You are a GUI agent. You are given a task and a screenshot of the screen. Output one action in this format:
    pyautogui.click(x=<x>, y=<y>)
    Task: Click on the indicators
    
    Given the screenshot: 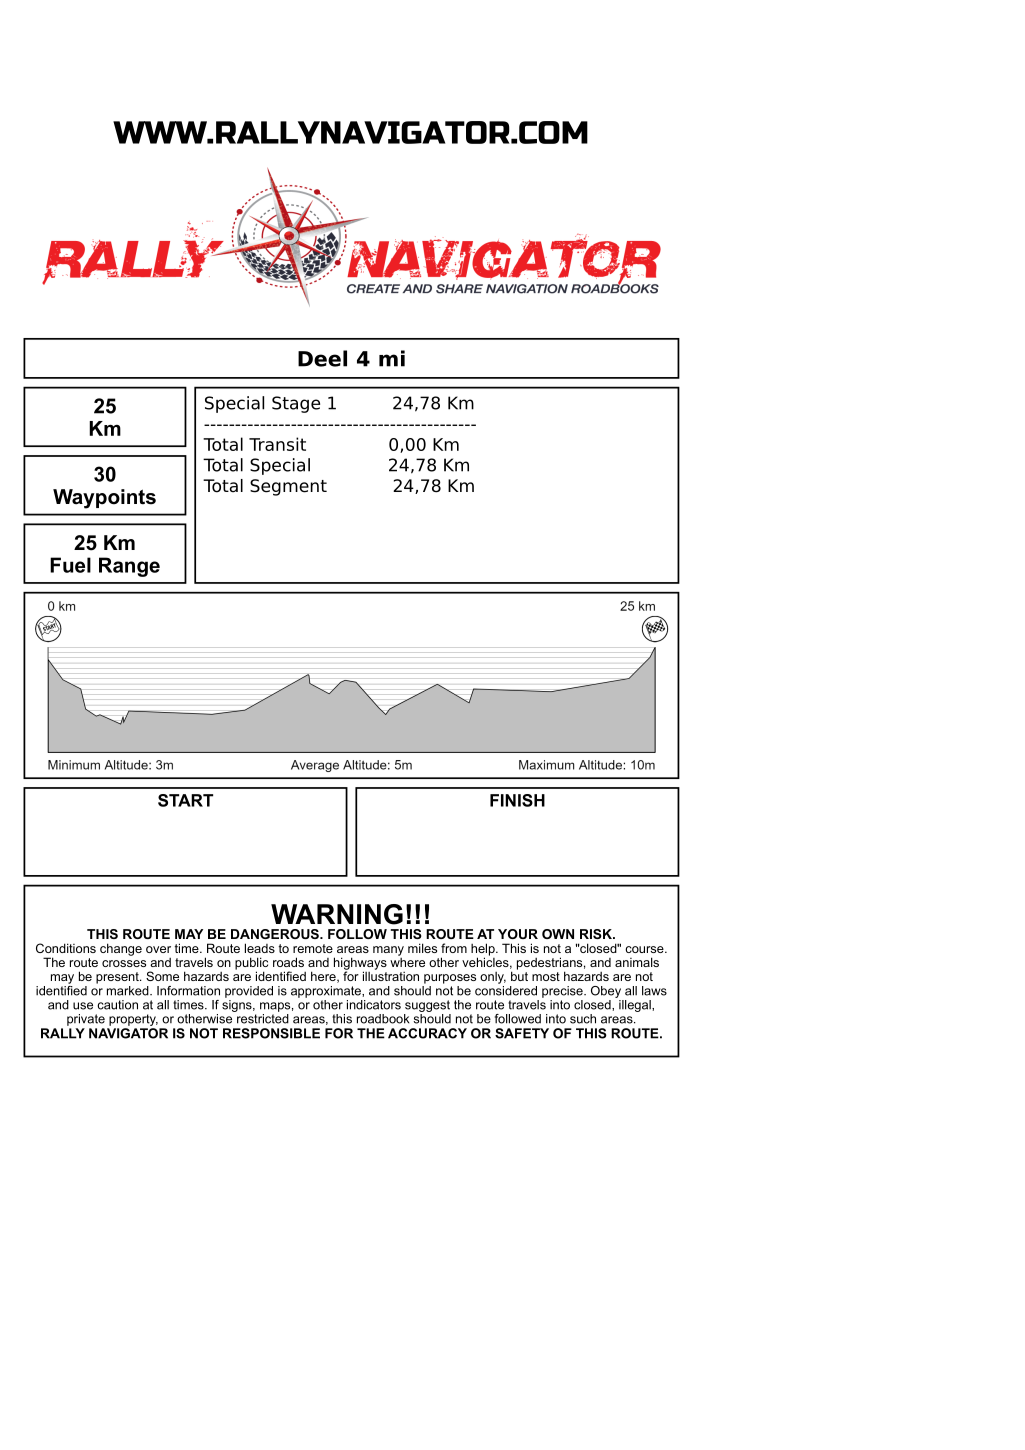 What is the action you would take?
    pyautogui.click(x=374, y=1005)
